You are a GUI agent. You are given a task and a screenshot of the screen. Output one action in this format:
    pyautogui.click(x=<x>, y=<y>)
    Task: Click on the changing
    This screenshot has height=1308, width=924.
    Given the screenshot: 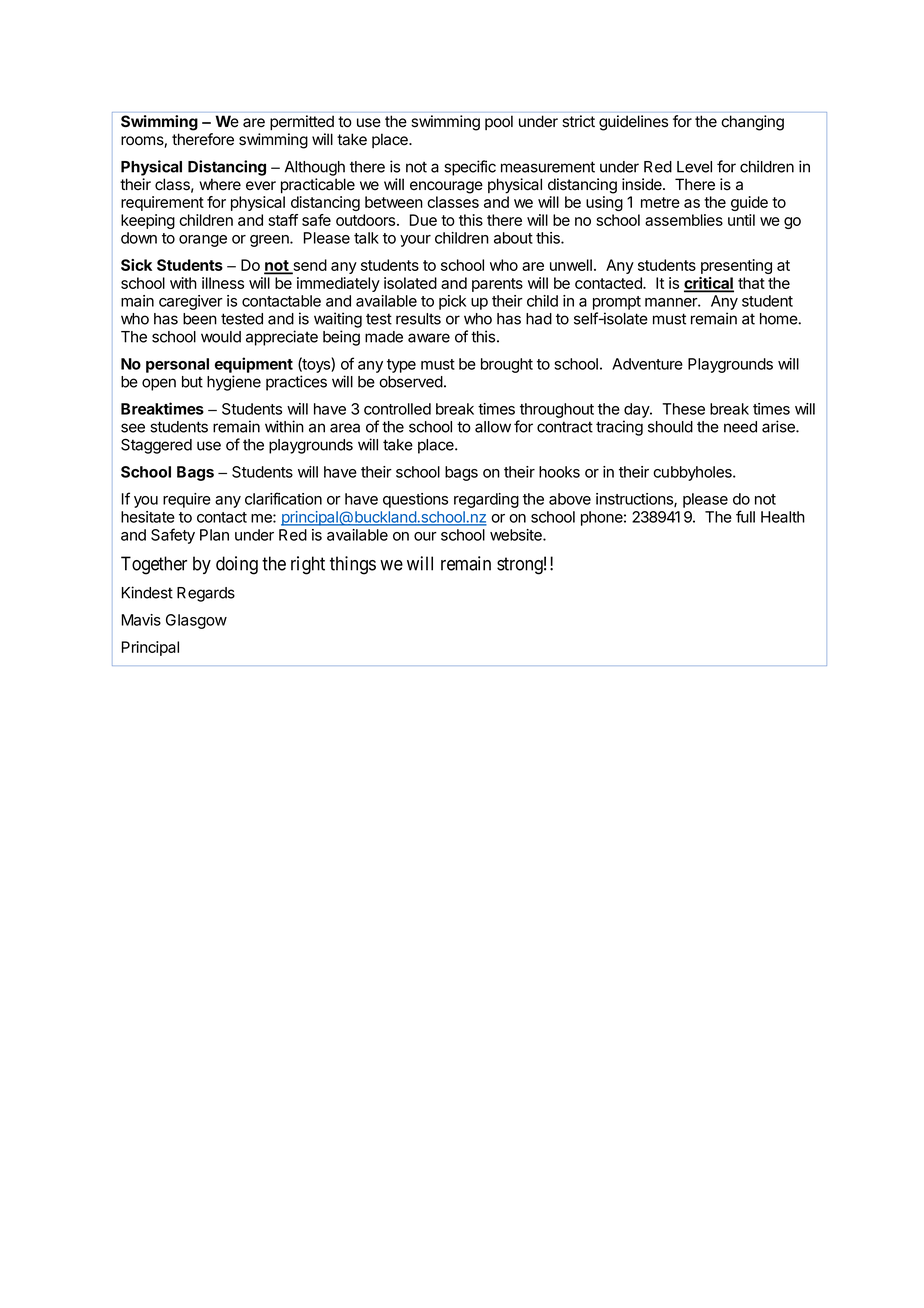 What is the action you would take?
    pyautogui.click(x=752, y=123)
